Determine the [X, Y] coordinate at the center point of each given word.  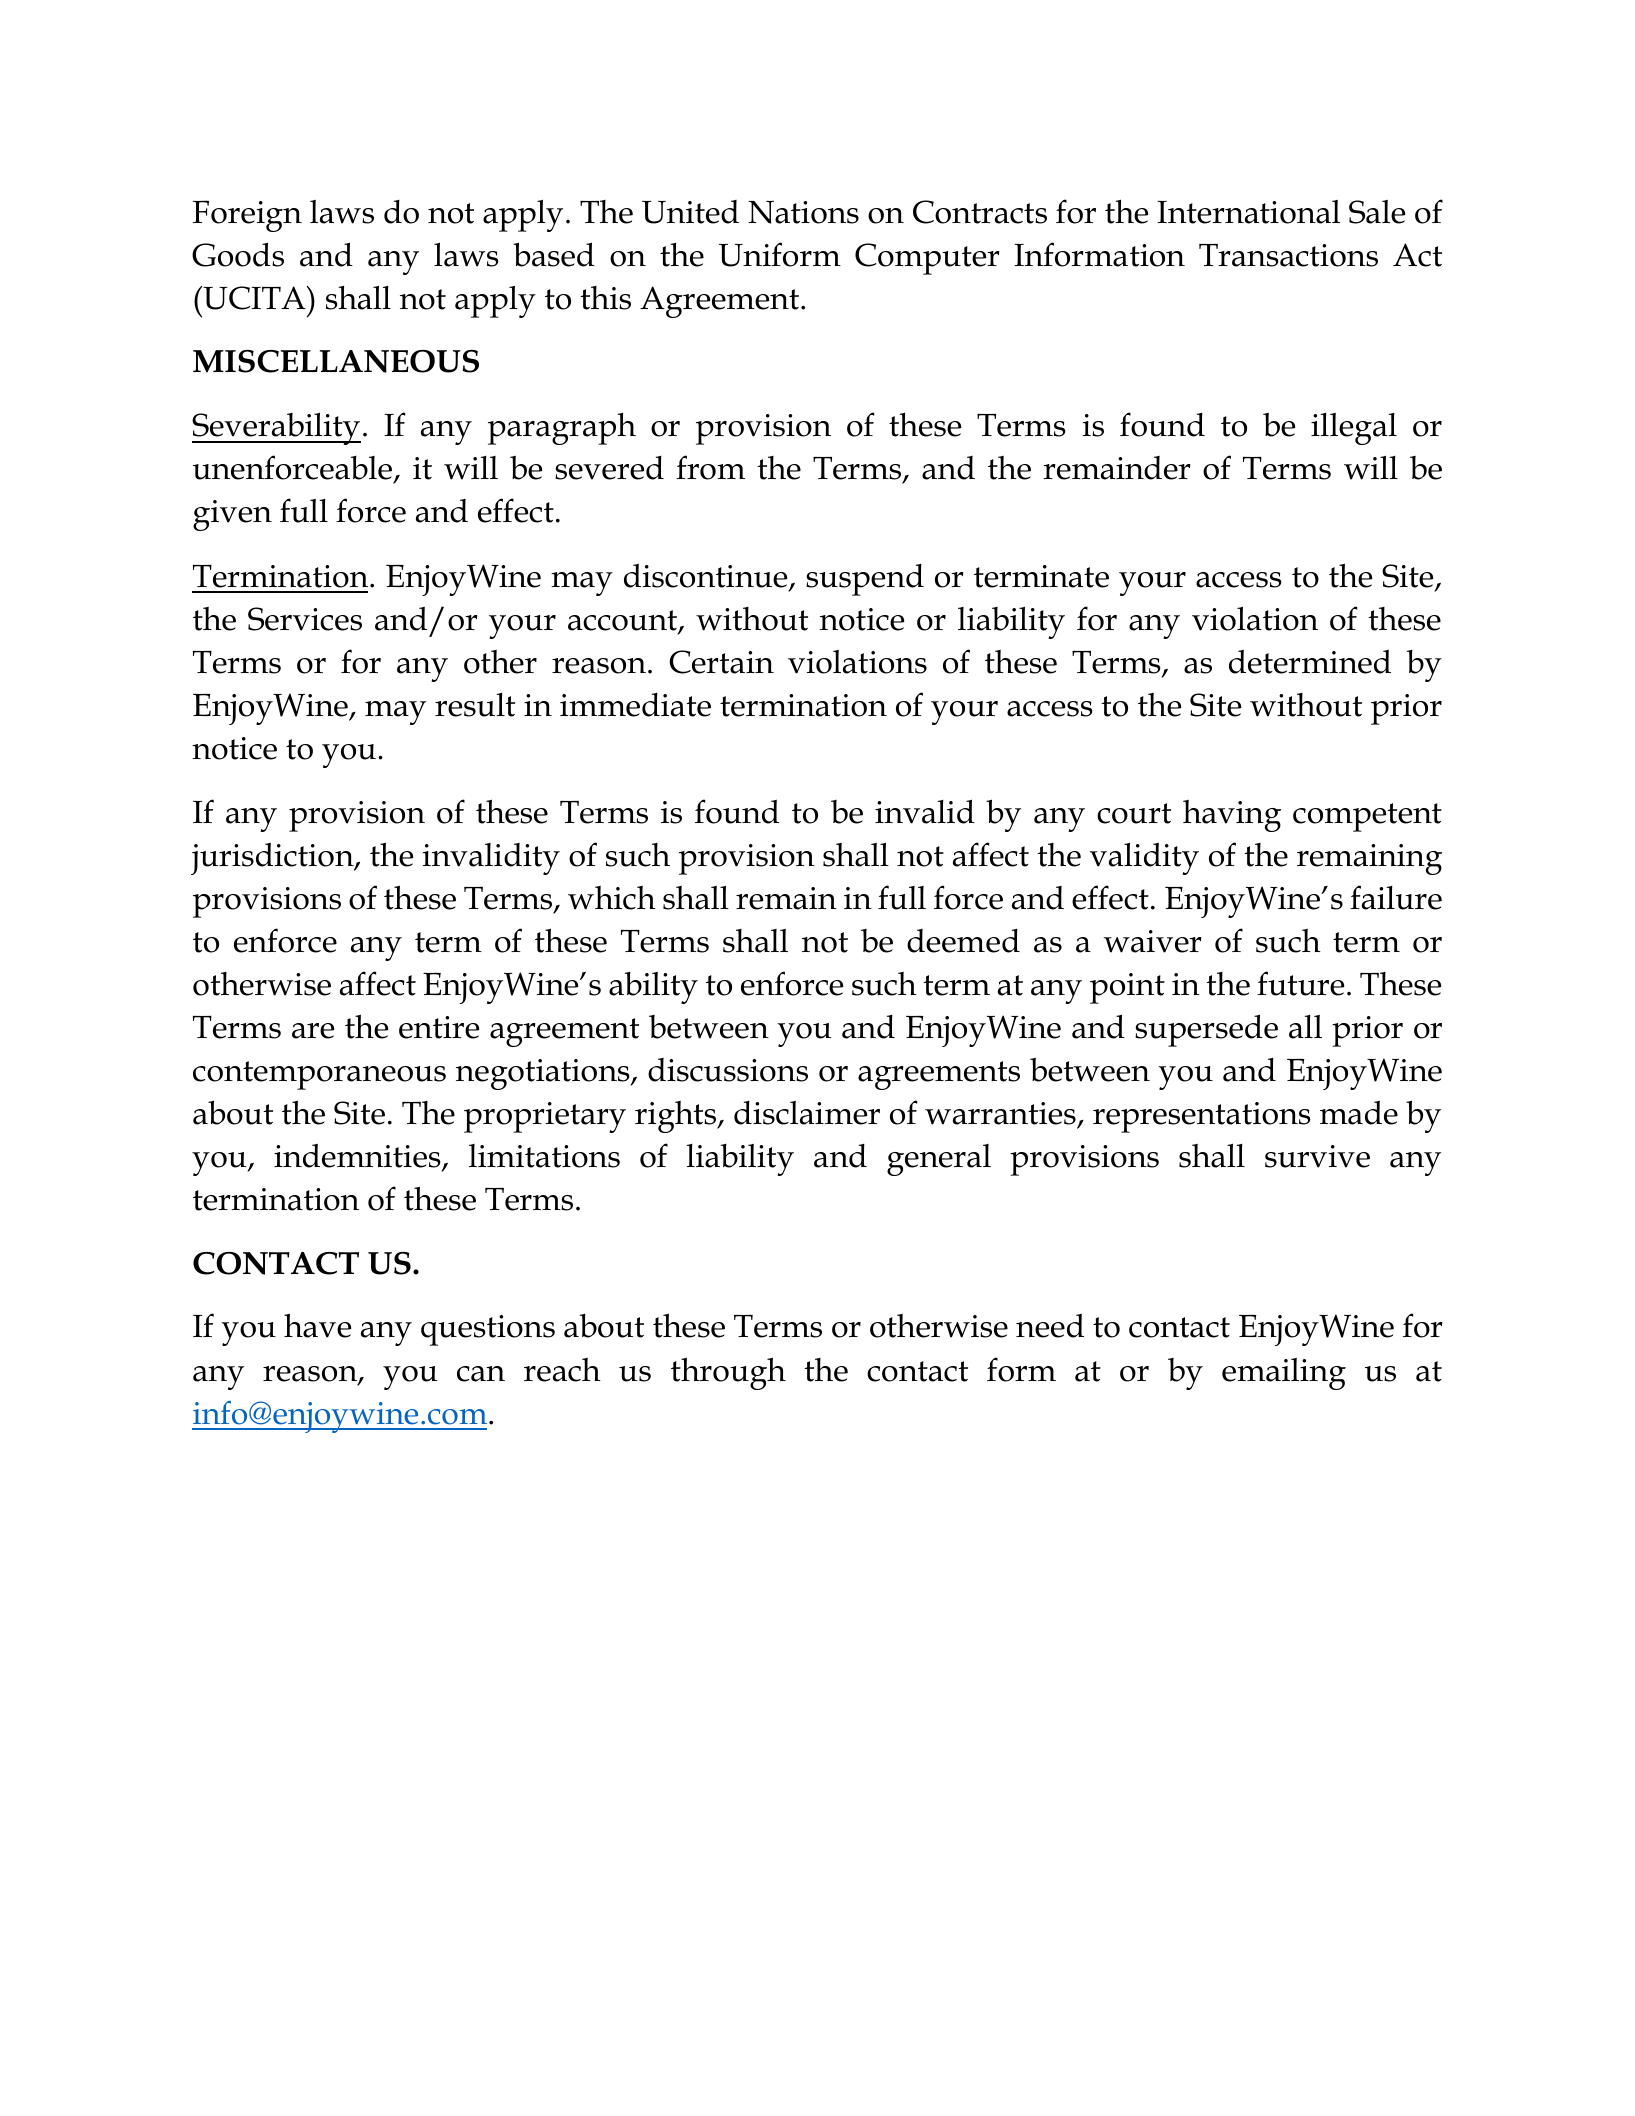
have [317, 1325]
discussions [728, 1070]
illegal [1354, 429]
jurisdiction [273, 859]
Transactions [1288, 255]
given [232, 515]
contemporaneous [319, 1075]
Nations [803, 212]
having [1232, 816]
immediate [635, 705]
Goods [238, 254]
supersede [1206, 1030]
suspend [865, 580]
